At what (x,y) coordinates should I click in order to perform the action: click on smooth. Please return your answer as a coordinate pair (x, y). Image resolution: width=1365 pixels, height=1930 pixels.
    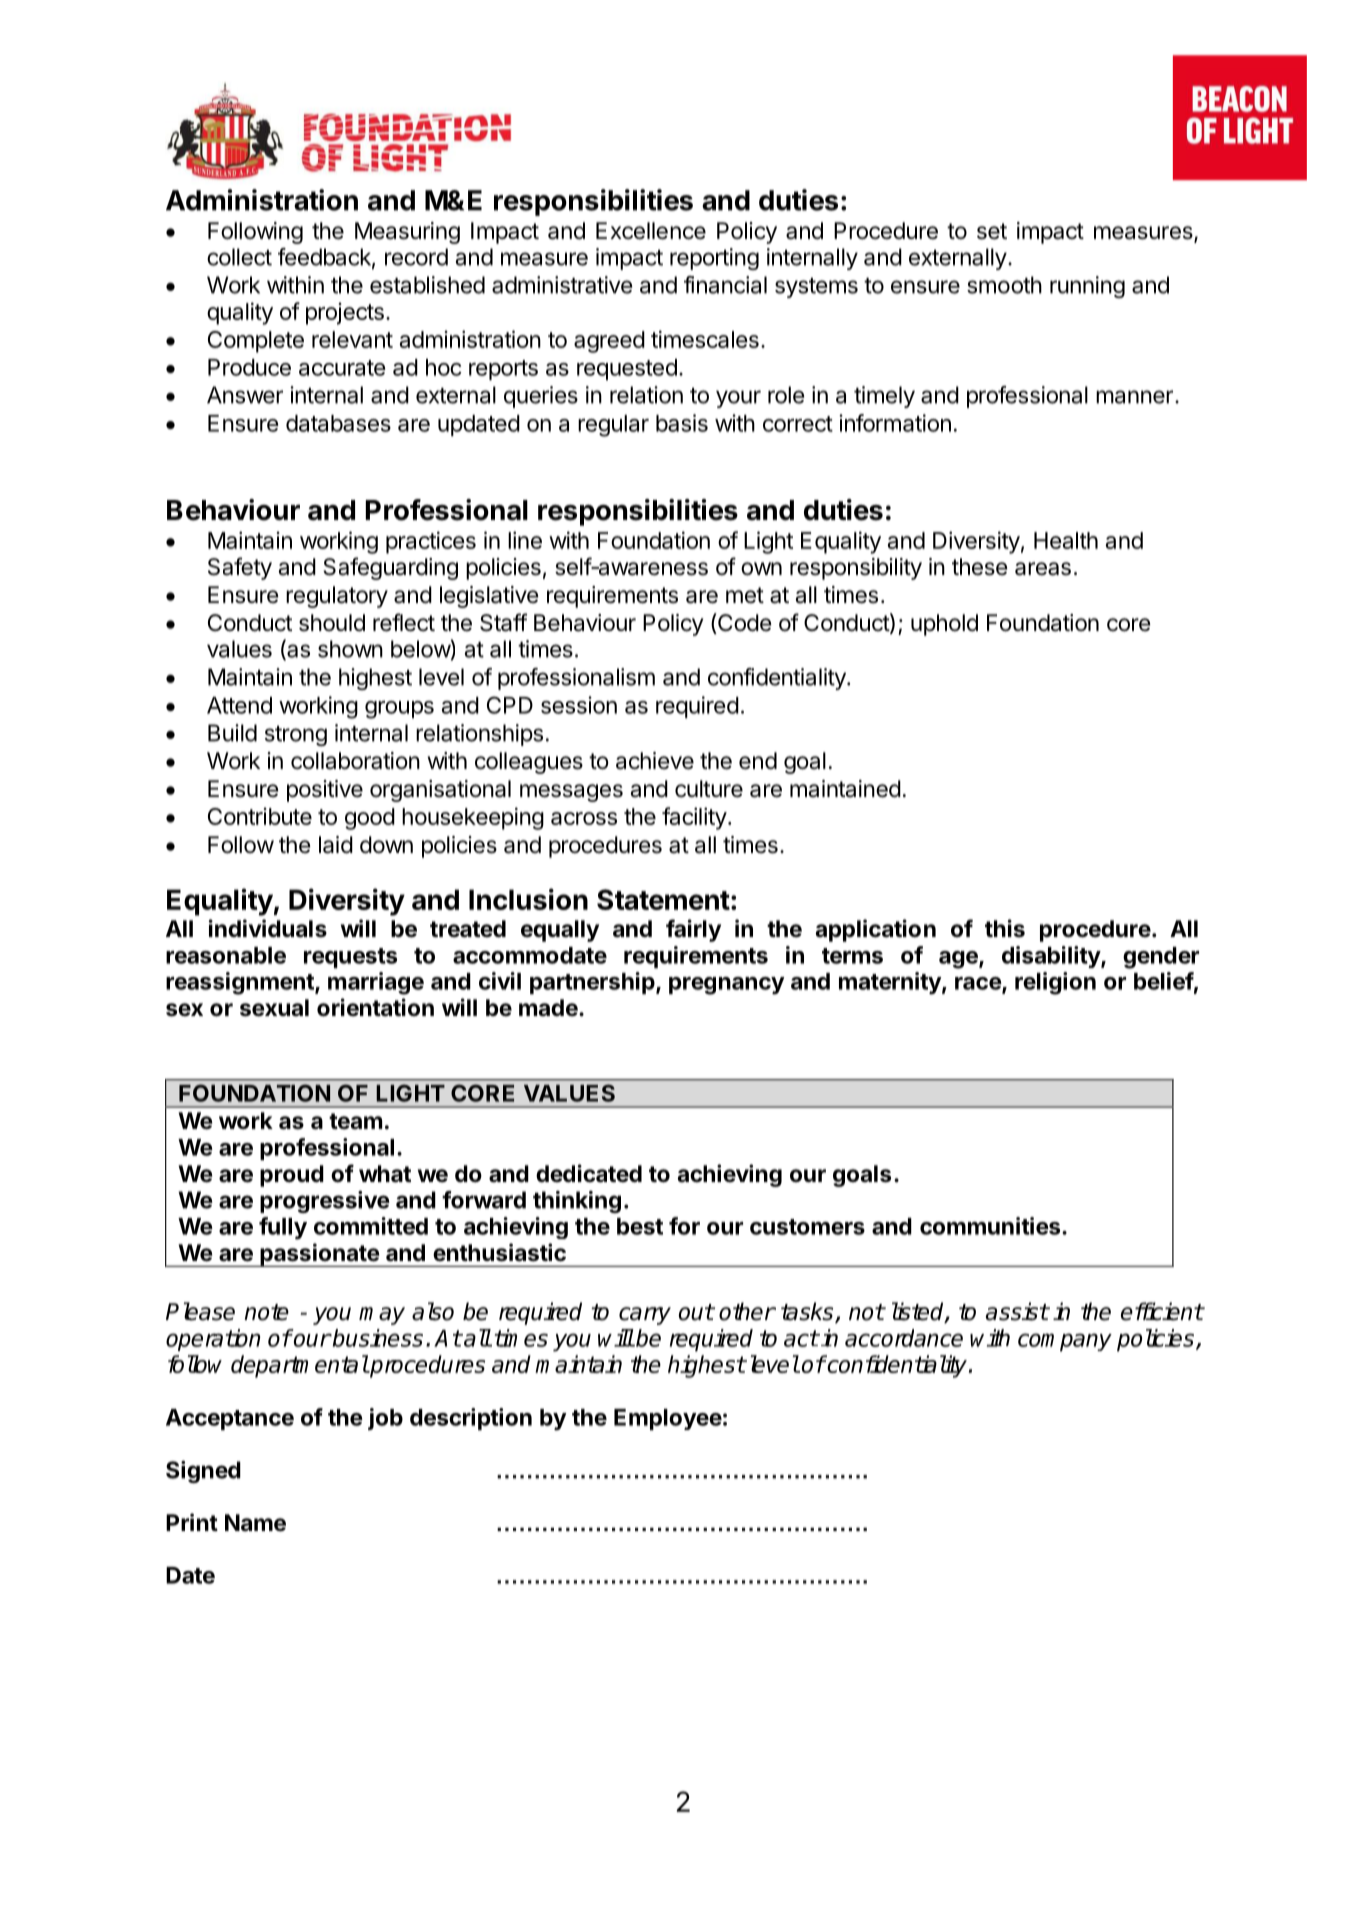
    Looking at the image, I should click on (1004, 285).
